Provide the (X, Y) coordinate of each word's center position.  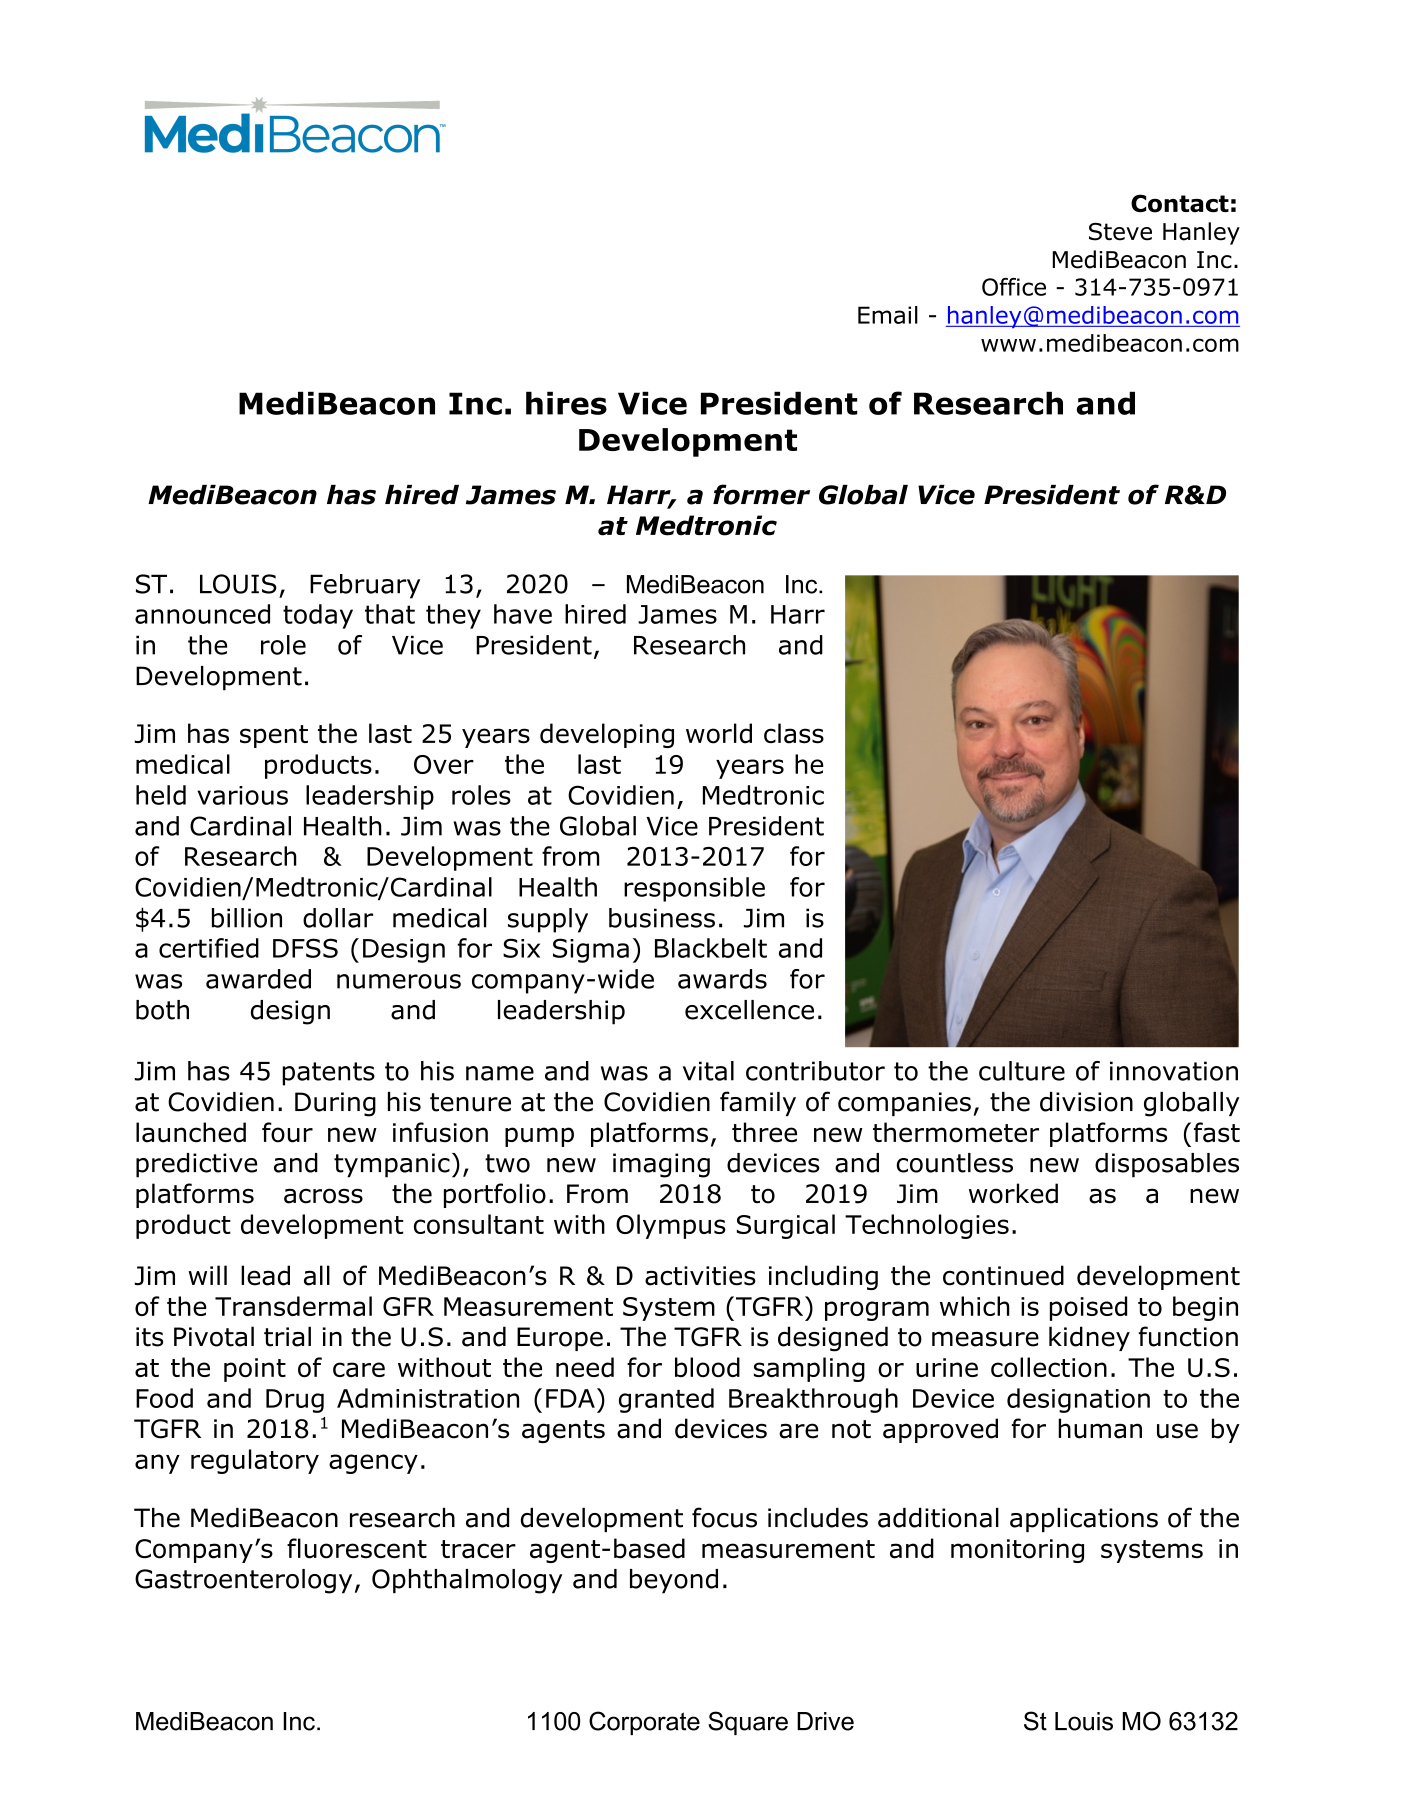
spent (274, 736)
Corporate (644, 1723)
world (719, 733)
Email (888, 315)
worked (1013, 1193)
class (794, 733)
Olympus (671, 1226)
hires (566, 403)
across (323, 1196)
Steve (1120, 232)
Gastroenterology (243, 1581)
